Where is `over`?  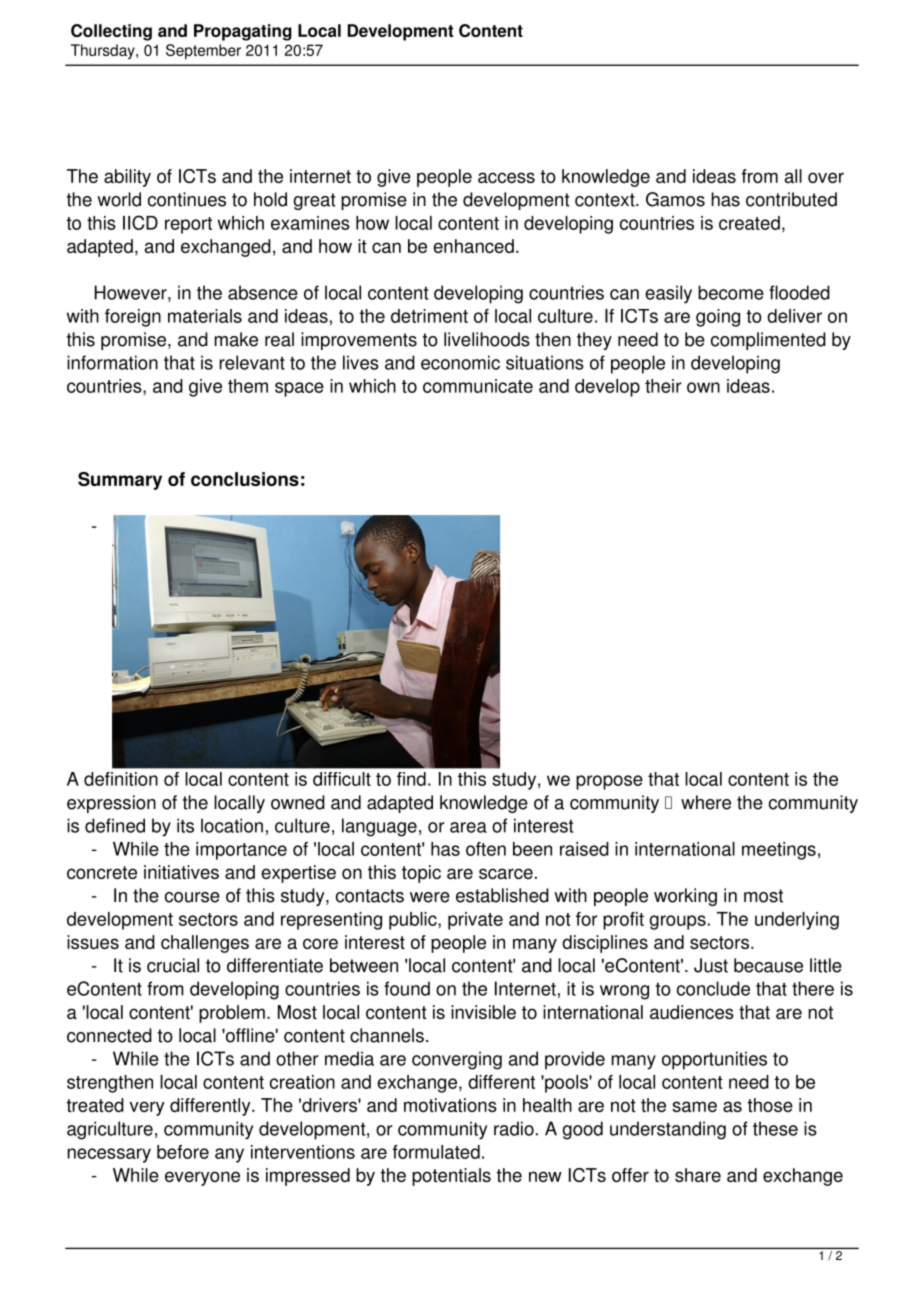
over is located at coordinates (826, 177).
